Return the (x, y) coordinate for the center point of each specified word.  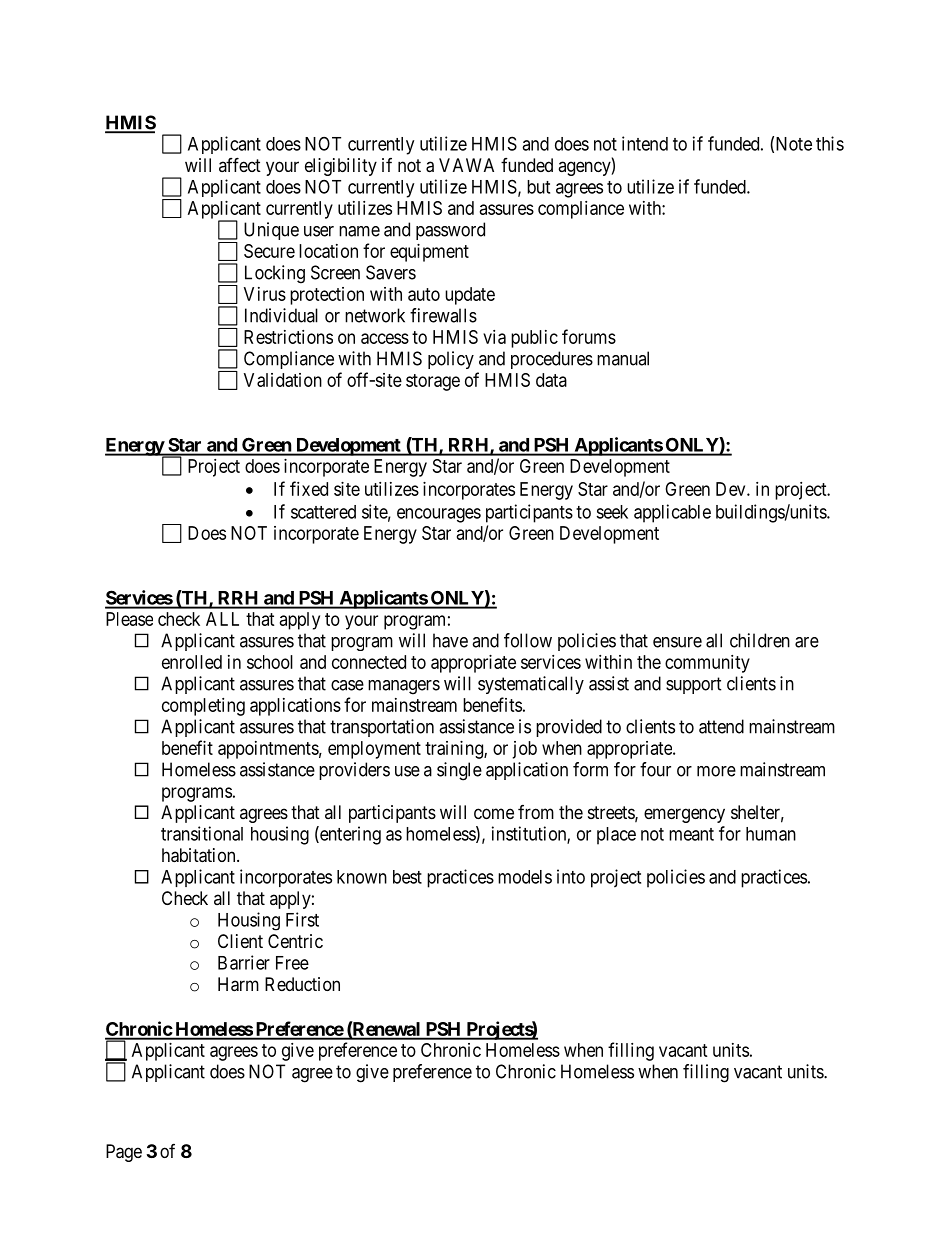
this (830, 143)
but (538, 187)
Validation (283, 380)
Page (124, 1153)
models (525, 877)
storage (433, 382)
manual (623, 358)
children (760, 640)
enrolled (192, 662)
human (771, 834)
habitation (200, 855)
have (450, 640)
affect (240, 164)
